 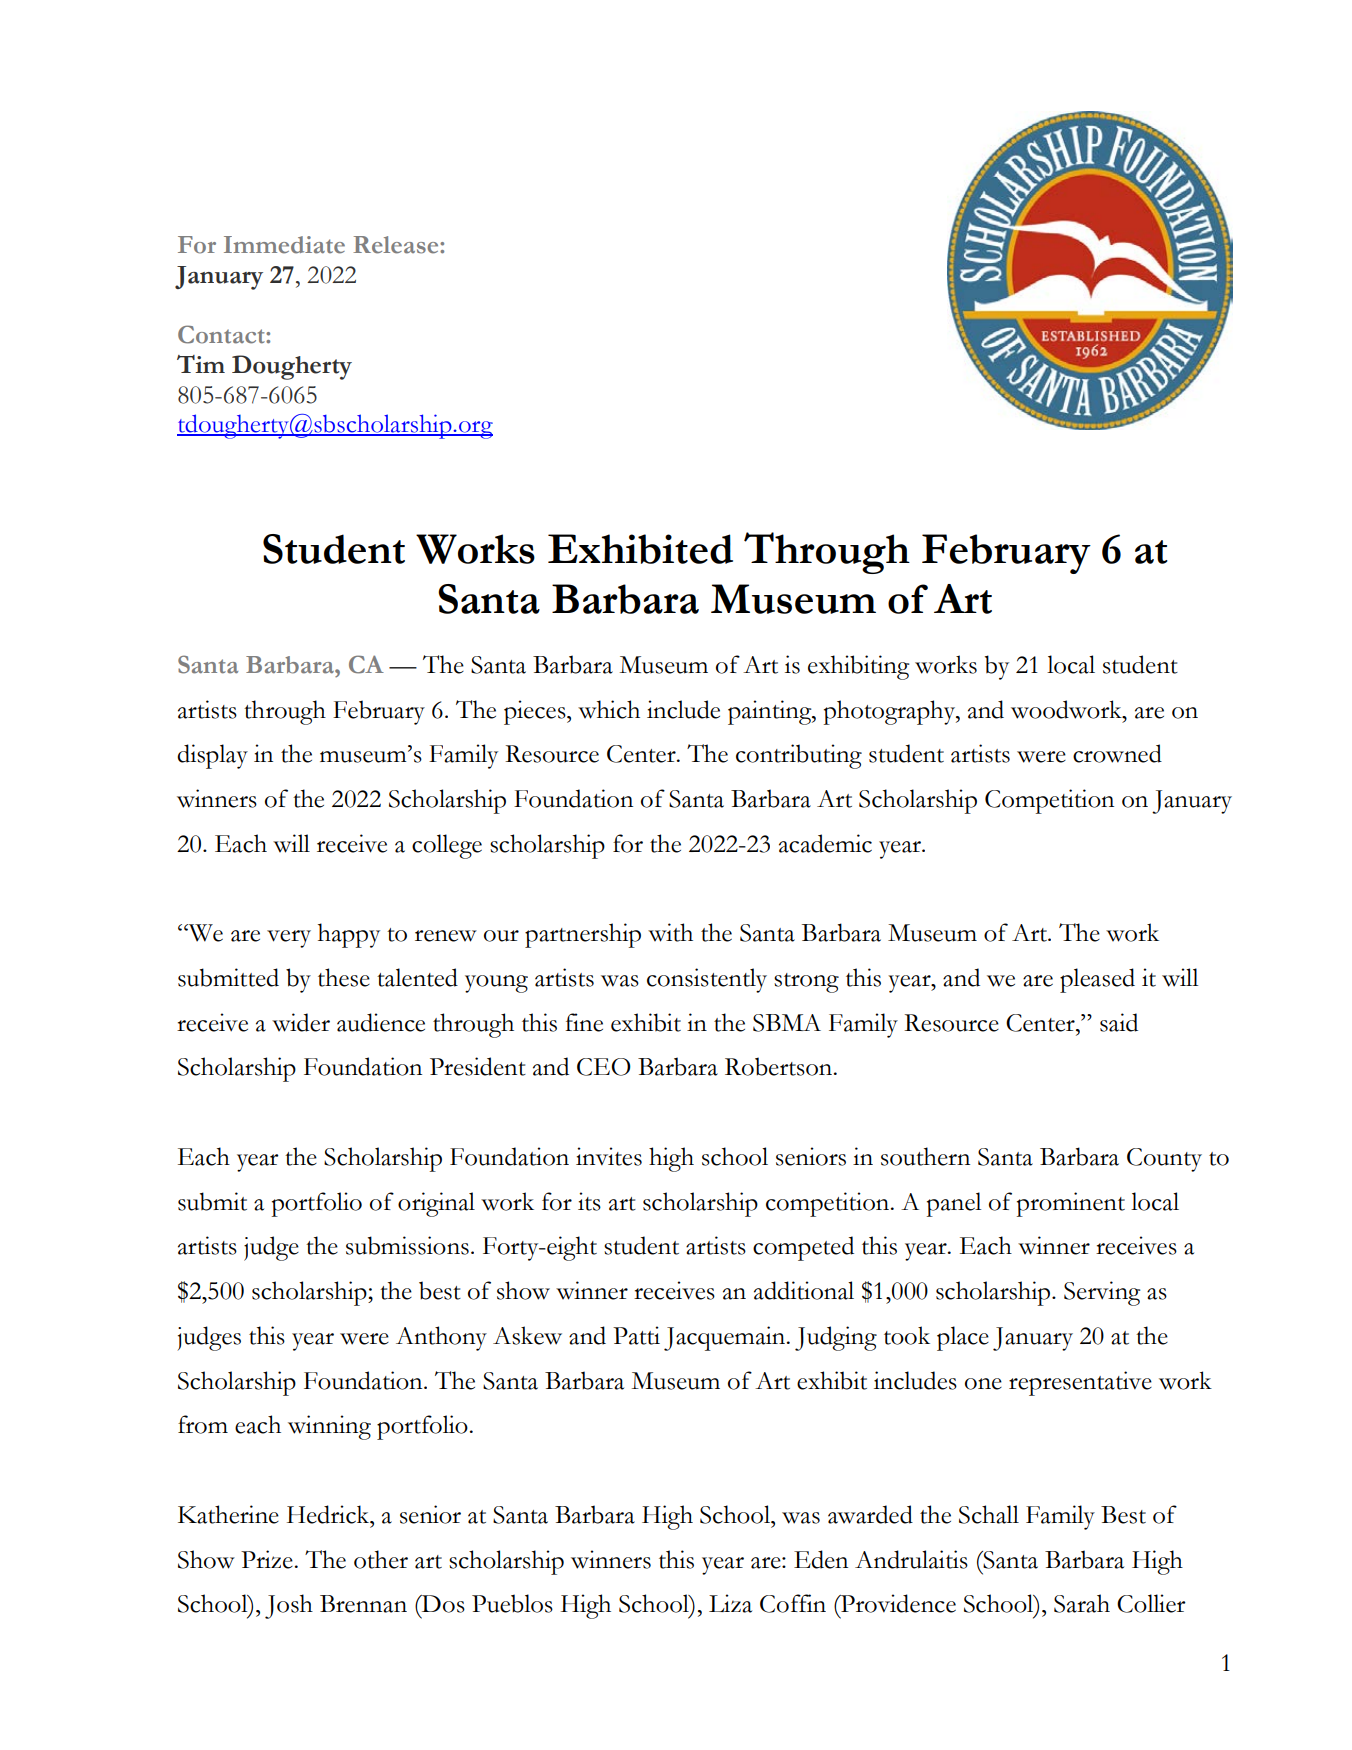 I want to click on very, so click(x=289, y=939).
